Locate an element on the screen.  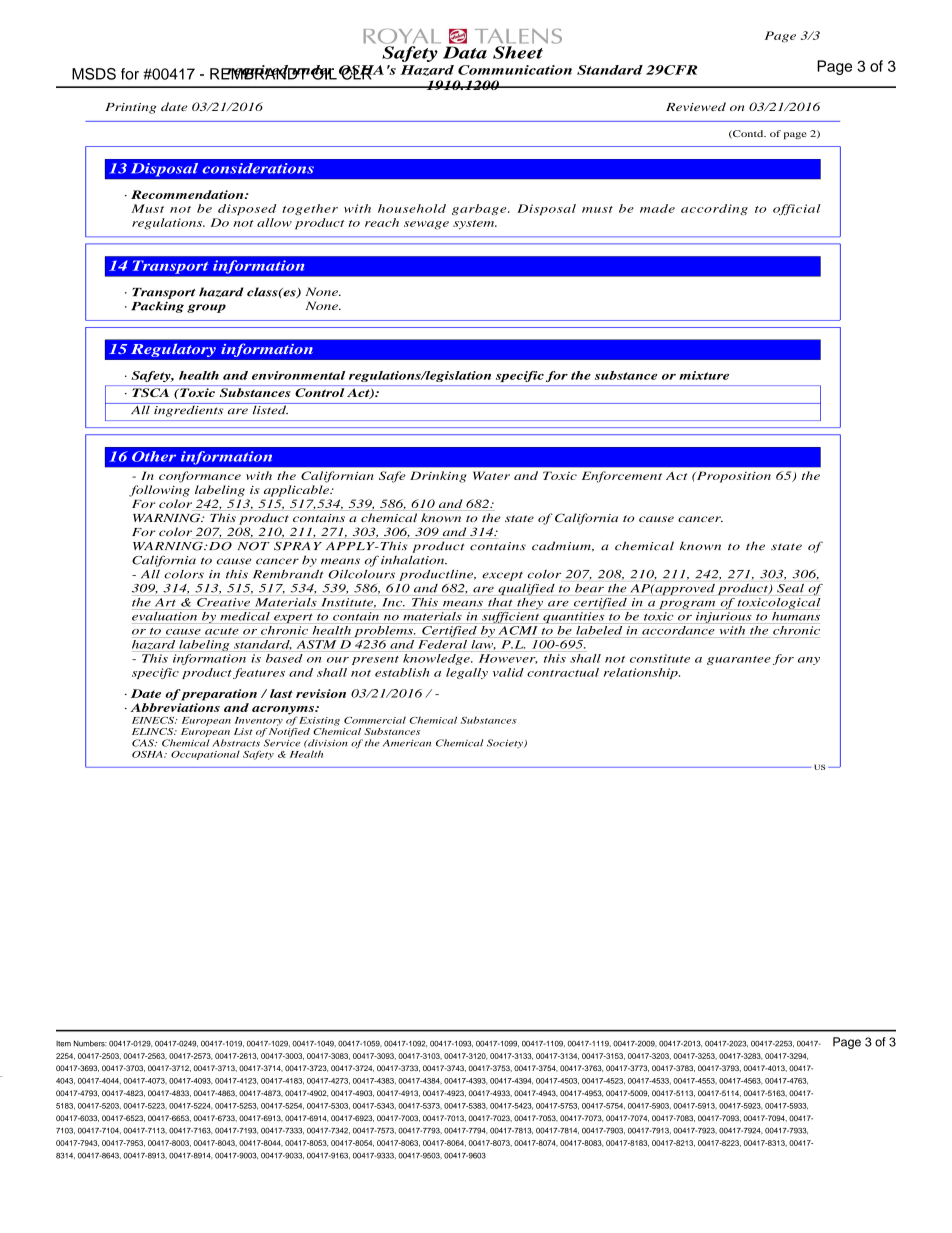
inhalation is located at coordinates (414, 560).
